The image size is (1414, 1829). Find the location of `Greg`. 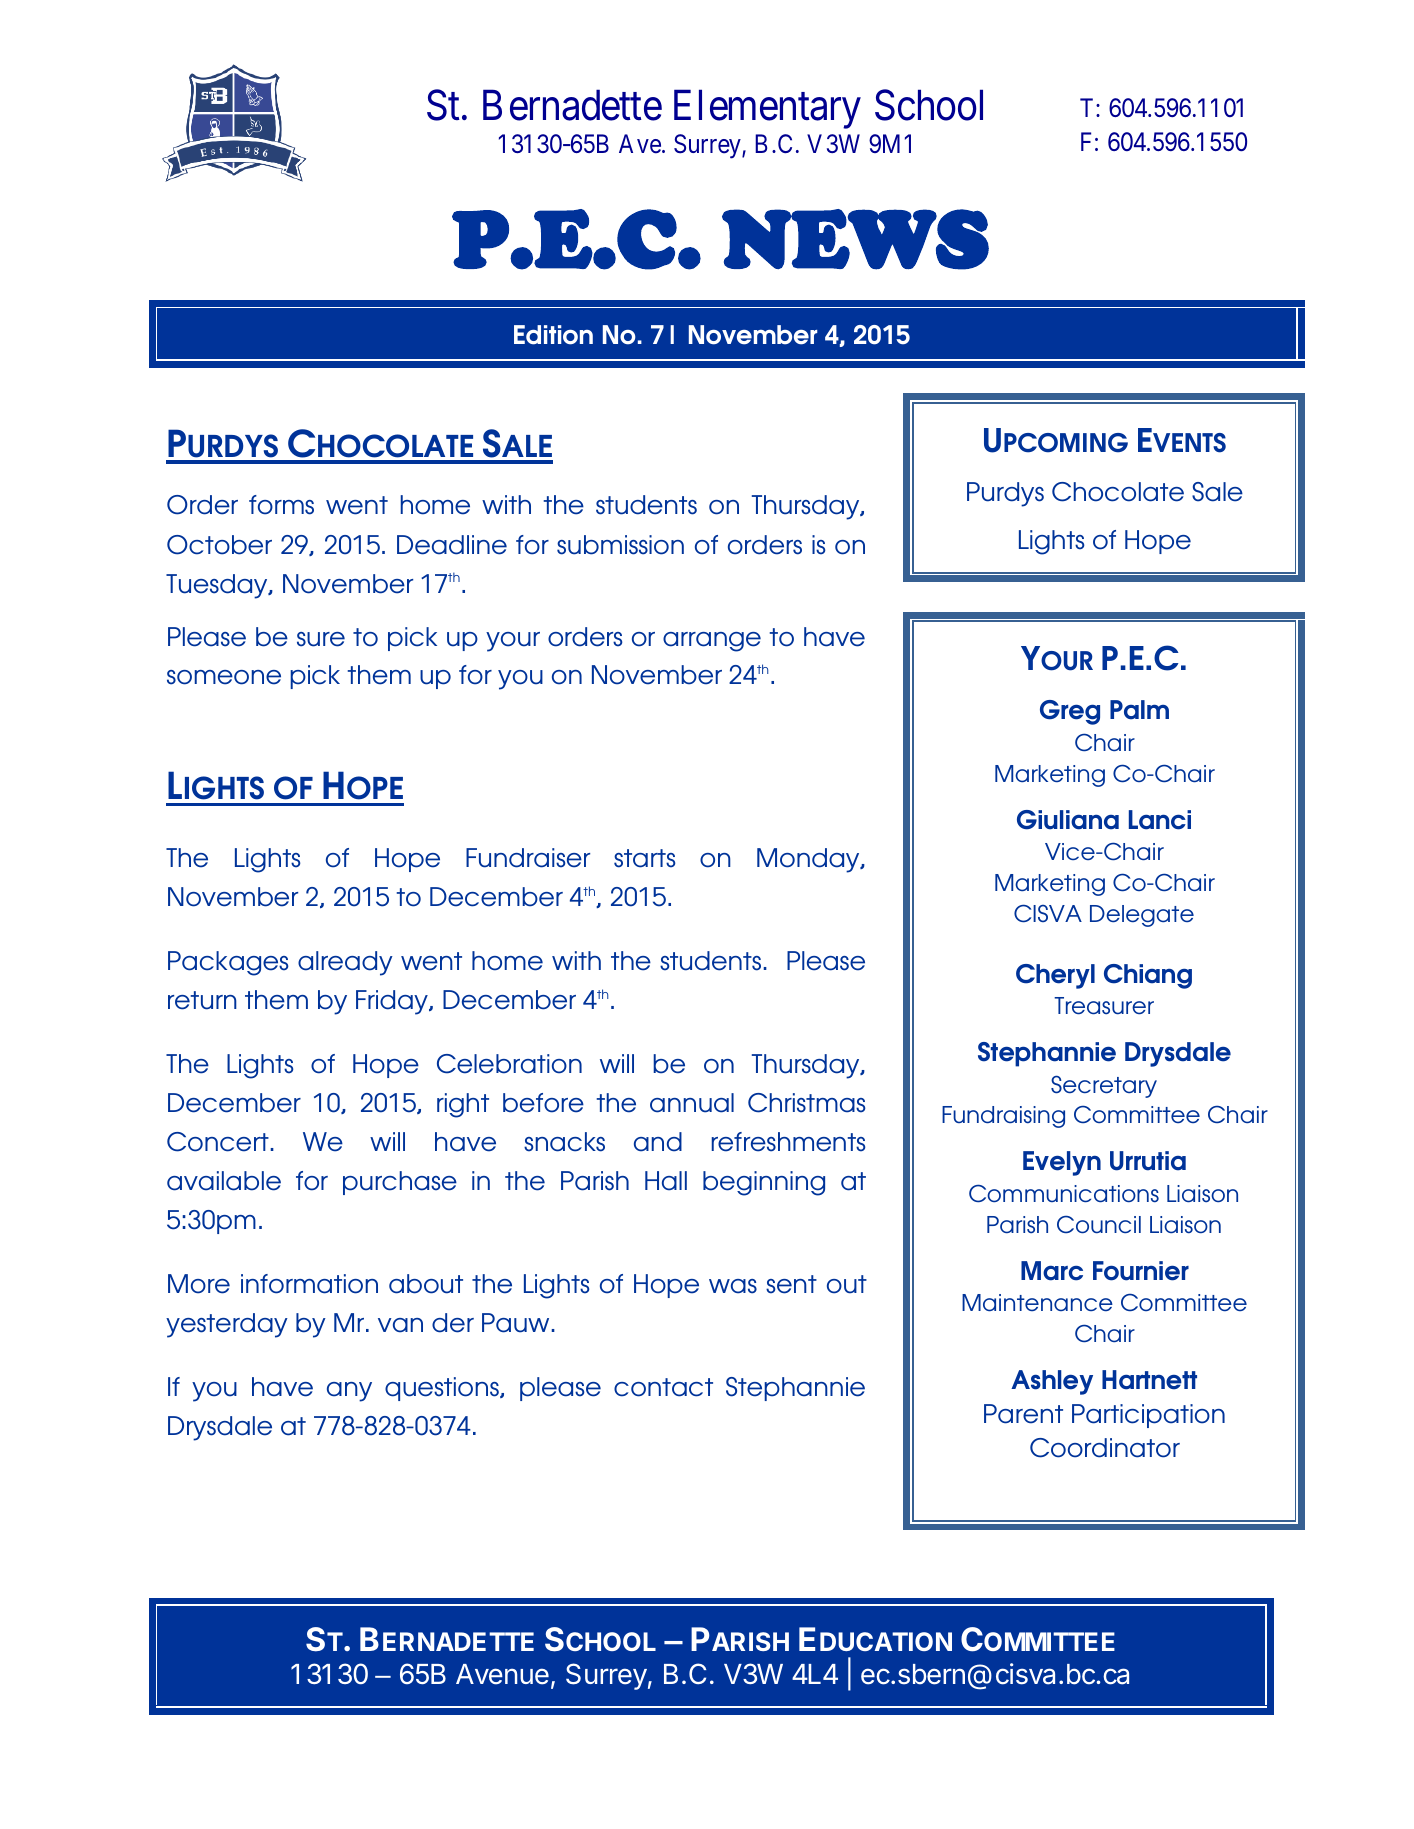

Greg is located at coordinates (1070, 712).
